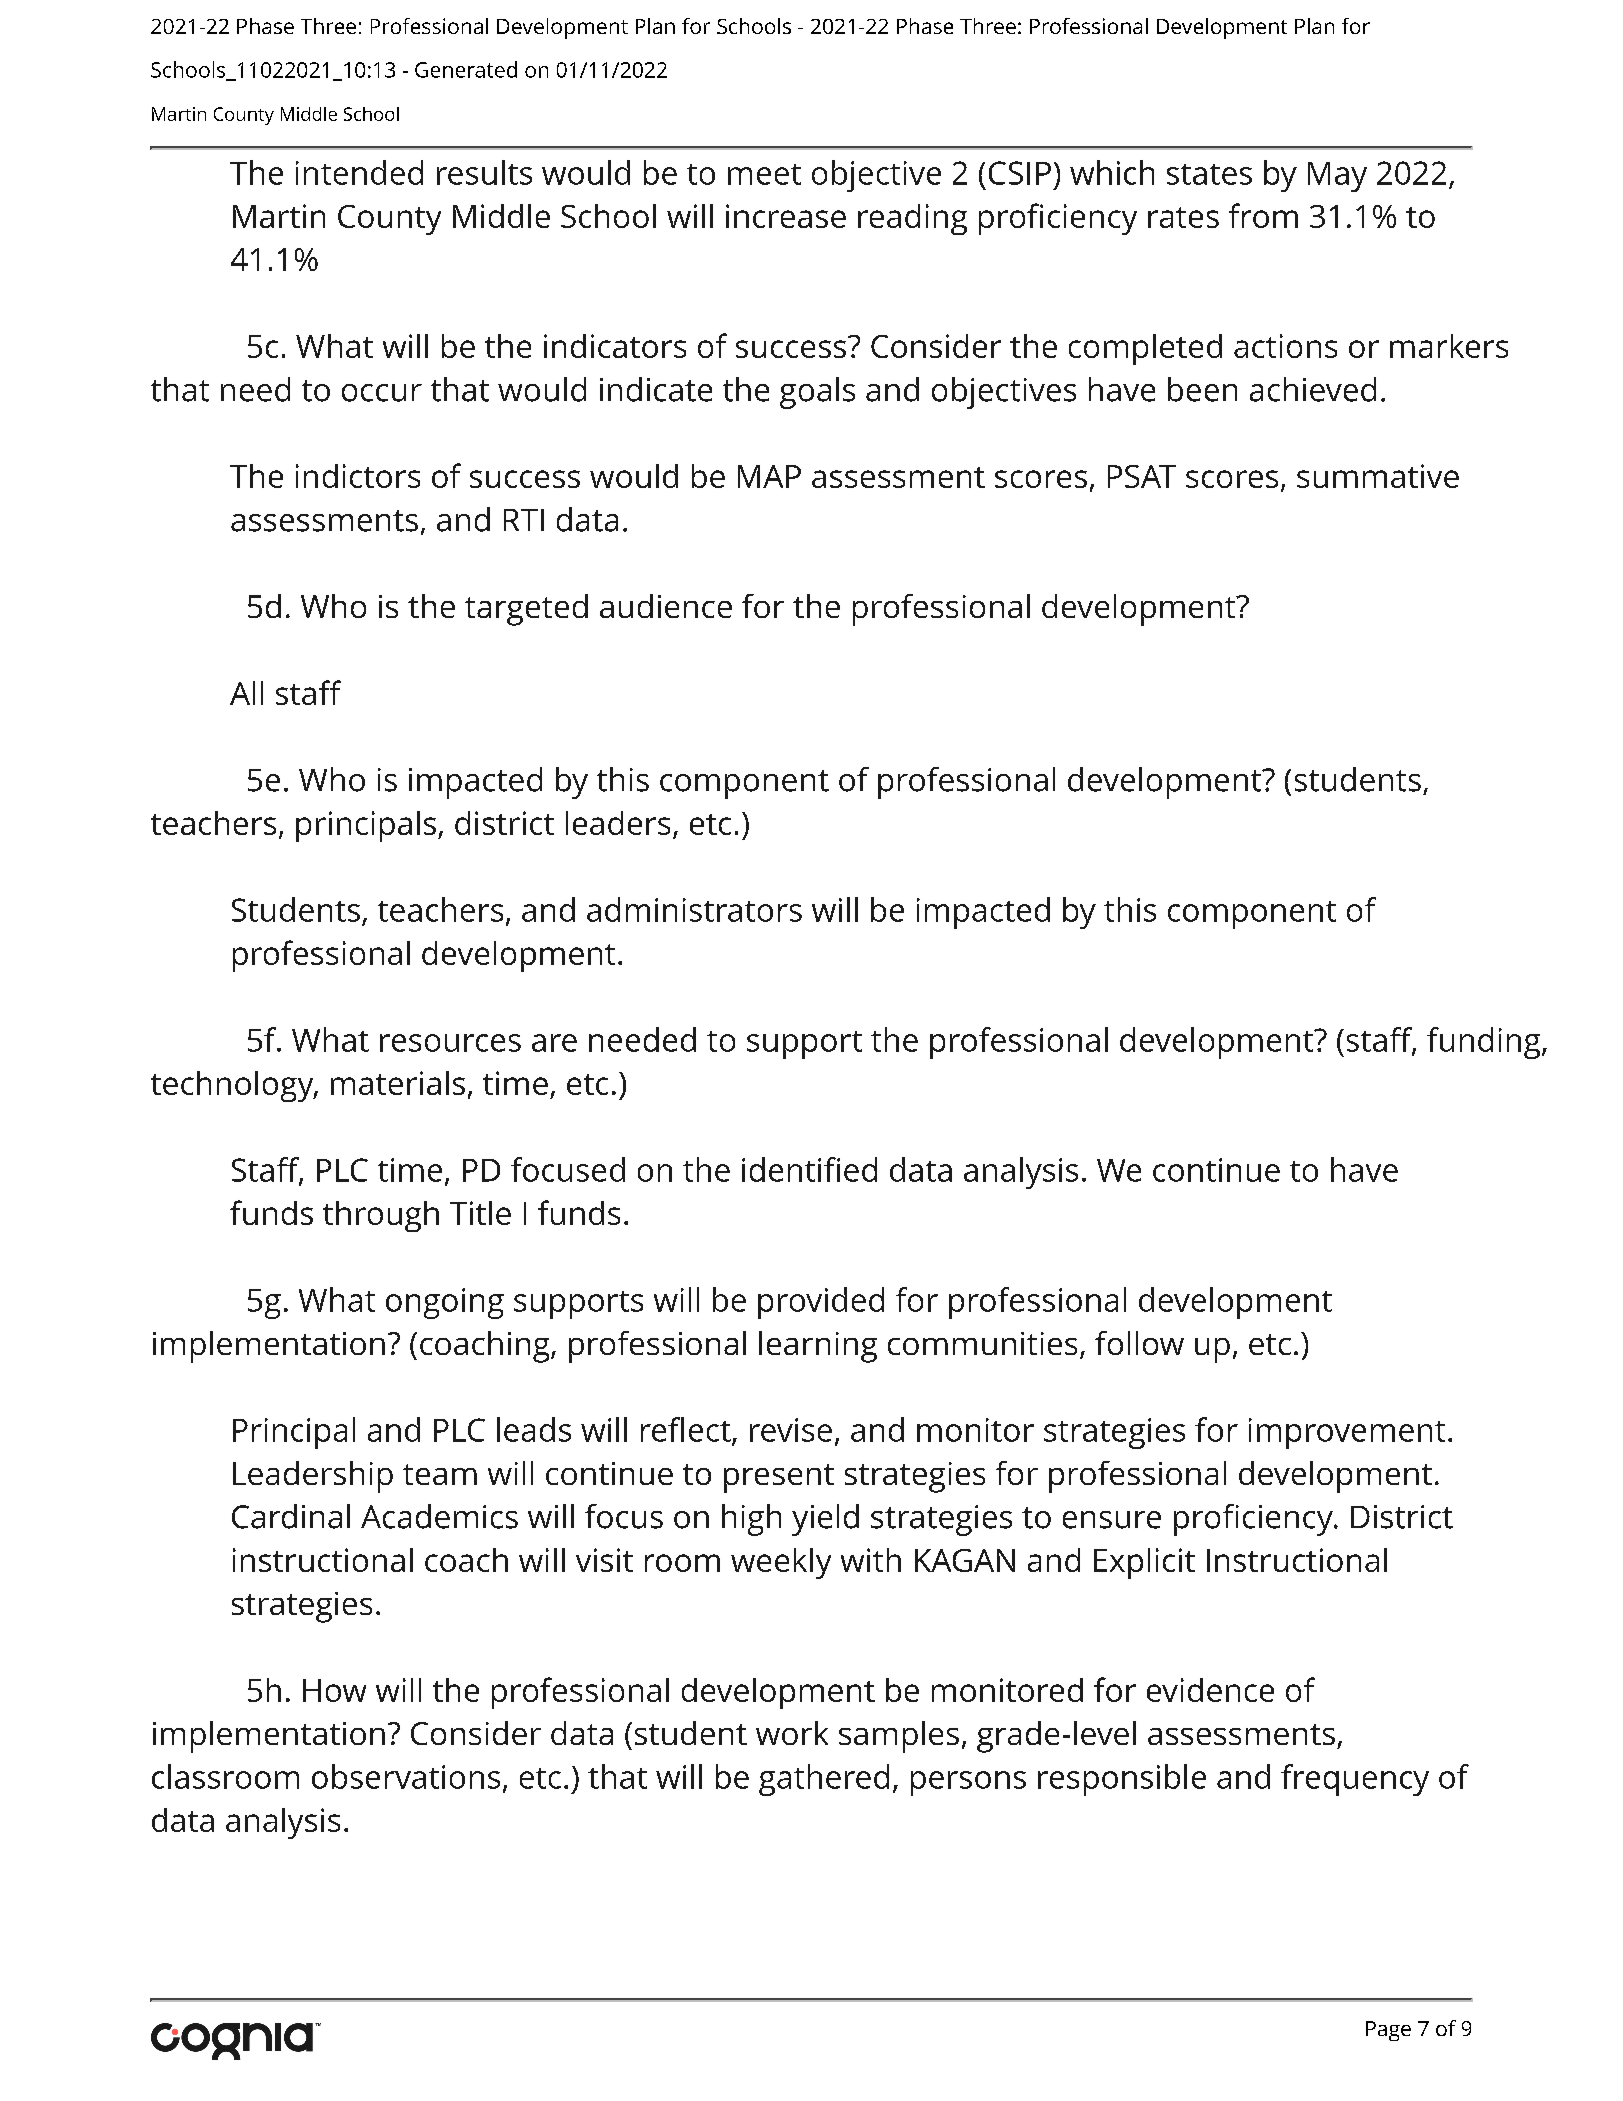 The width and height of the screenshot is (1623, 2101). Describe the element at coordinates (406, 1776) in the screenshot. I see `observations` at that location.
